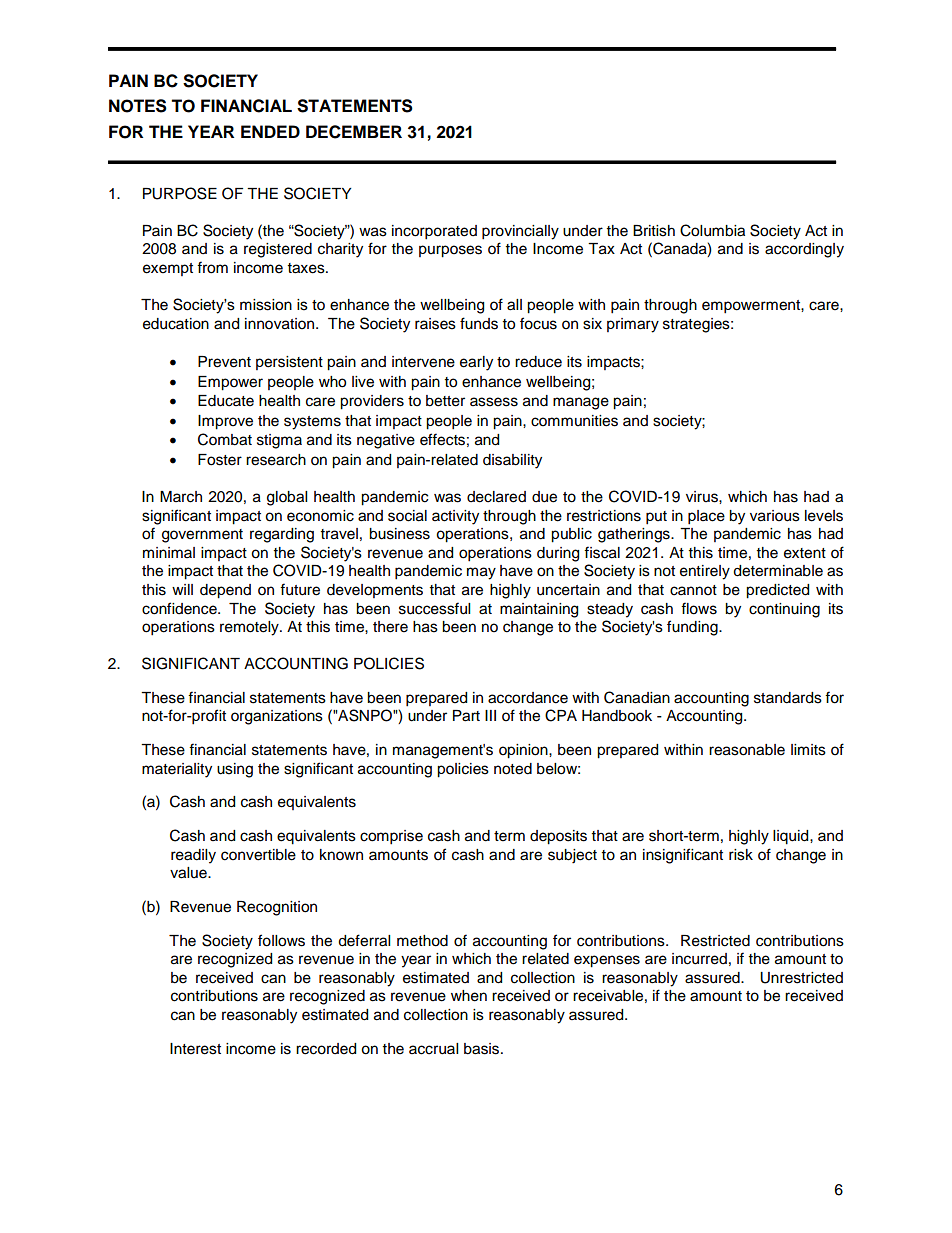 Image resolution: width=952 pixels, height=1233 pixels. I want to click on when, so click(469, 996).
